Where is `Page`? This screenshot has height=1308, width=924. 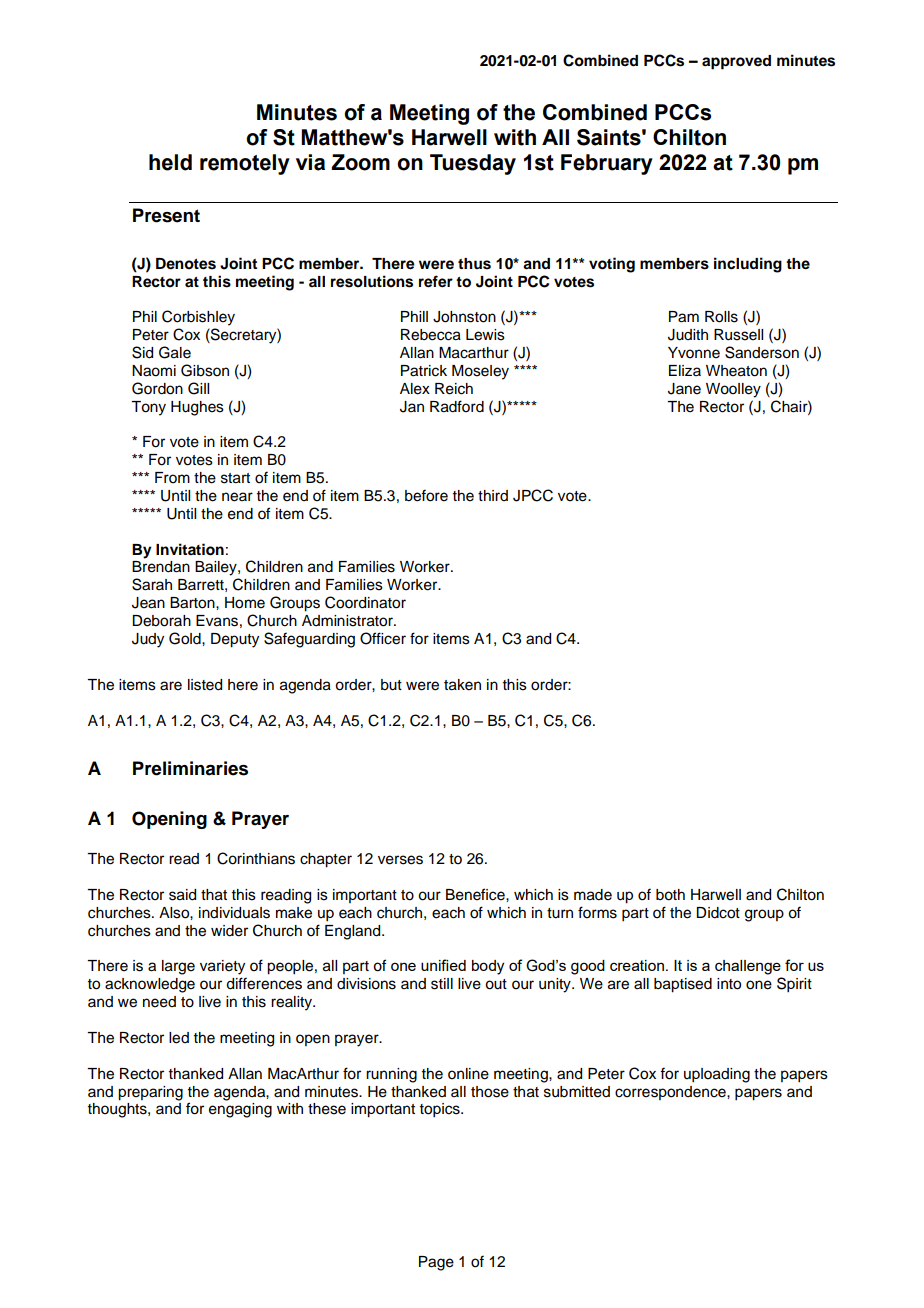
Page is located at coordinates (436, 1263).
